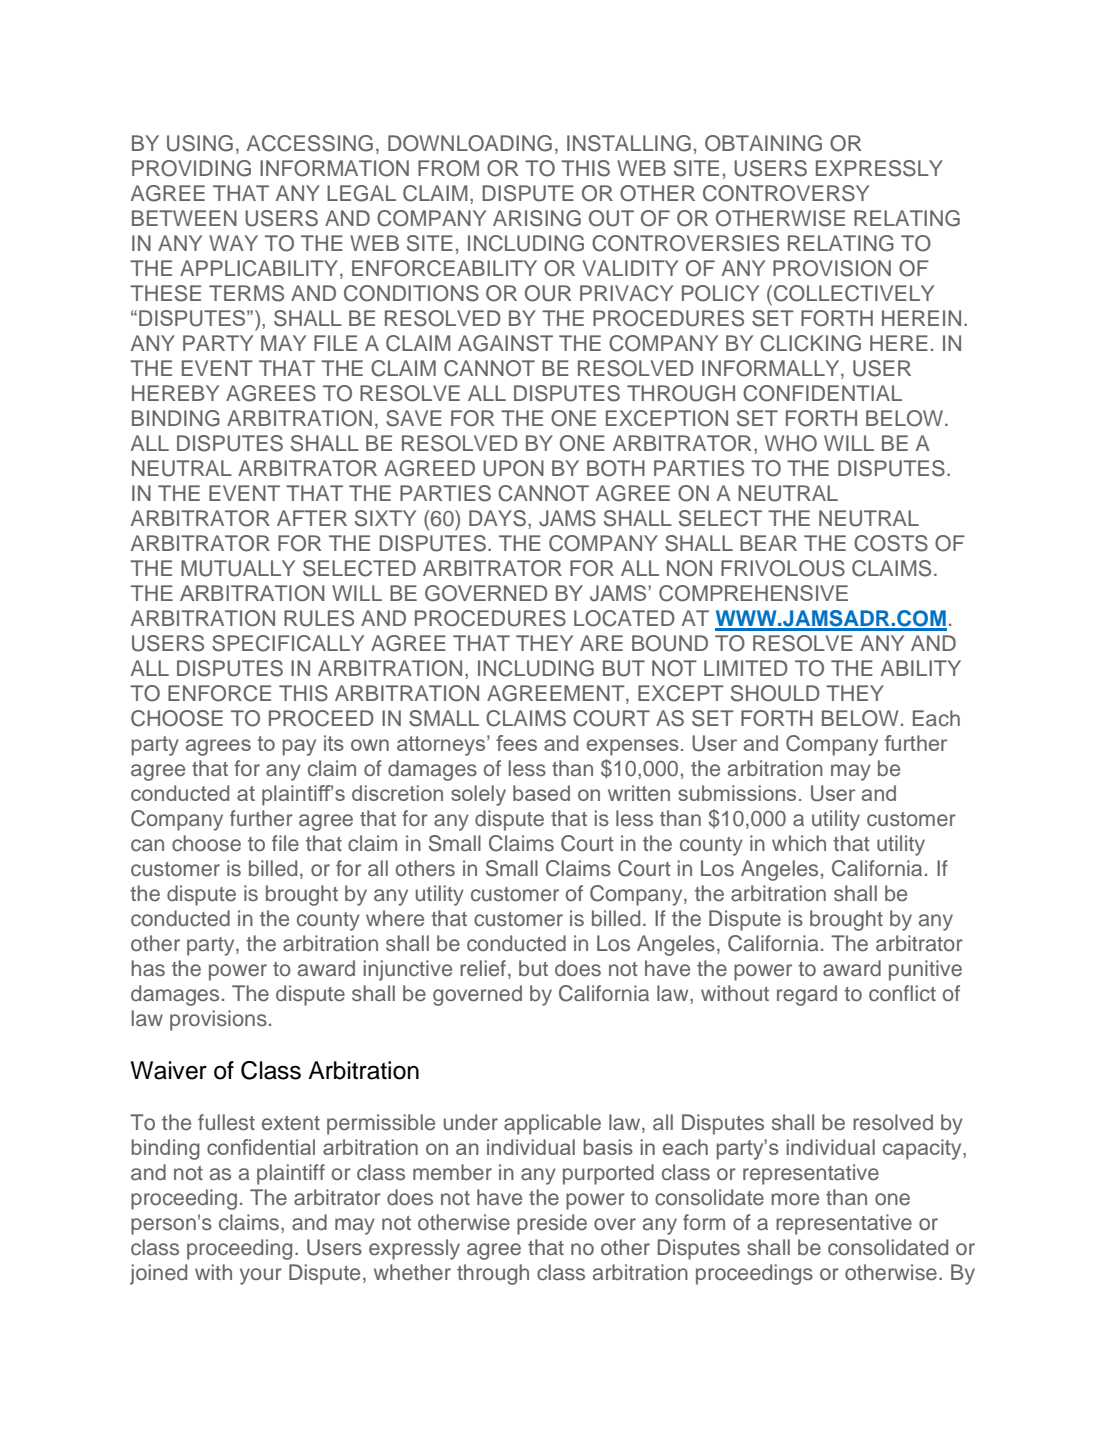  Describe the element at coordinates (537, 218) in the document. I see `ARISING` at that location.
